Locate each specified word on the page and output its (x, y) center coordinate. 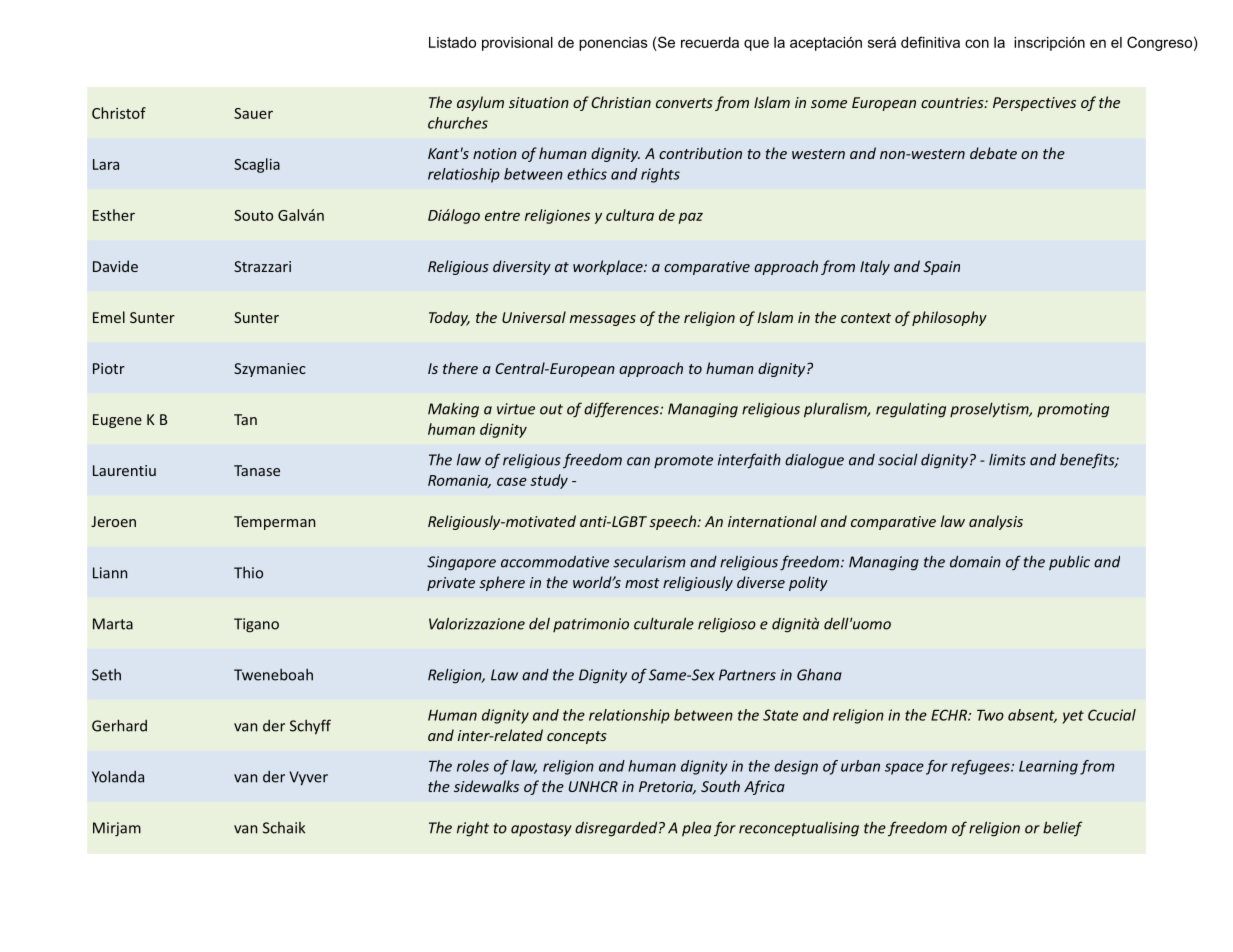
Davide (115, 266)
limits (1007, 460)
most (642, 583)
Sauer (253, 113)
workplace (609, 267)
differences (622, 410)
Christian (621, 102)
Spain (941, 268)
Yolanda (118, 776)
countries (953, 102)
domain (975, 561)
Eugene (117, 421)
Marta (113, 624)
